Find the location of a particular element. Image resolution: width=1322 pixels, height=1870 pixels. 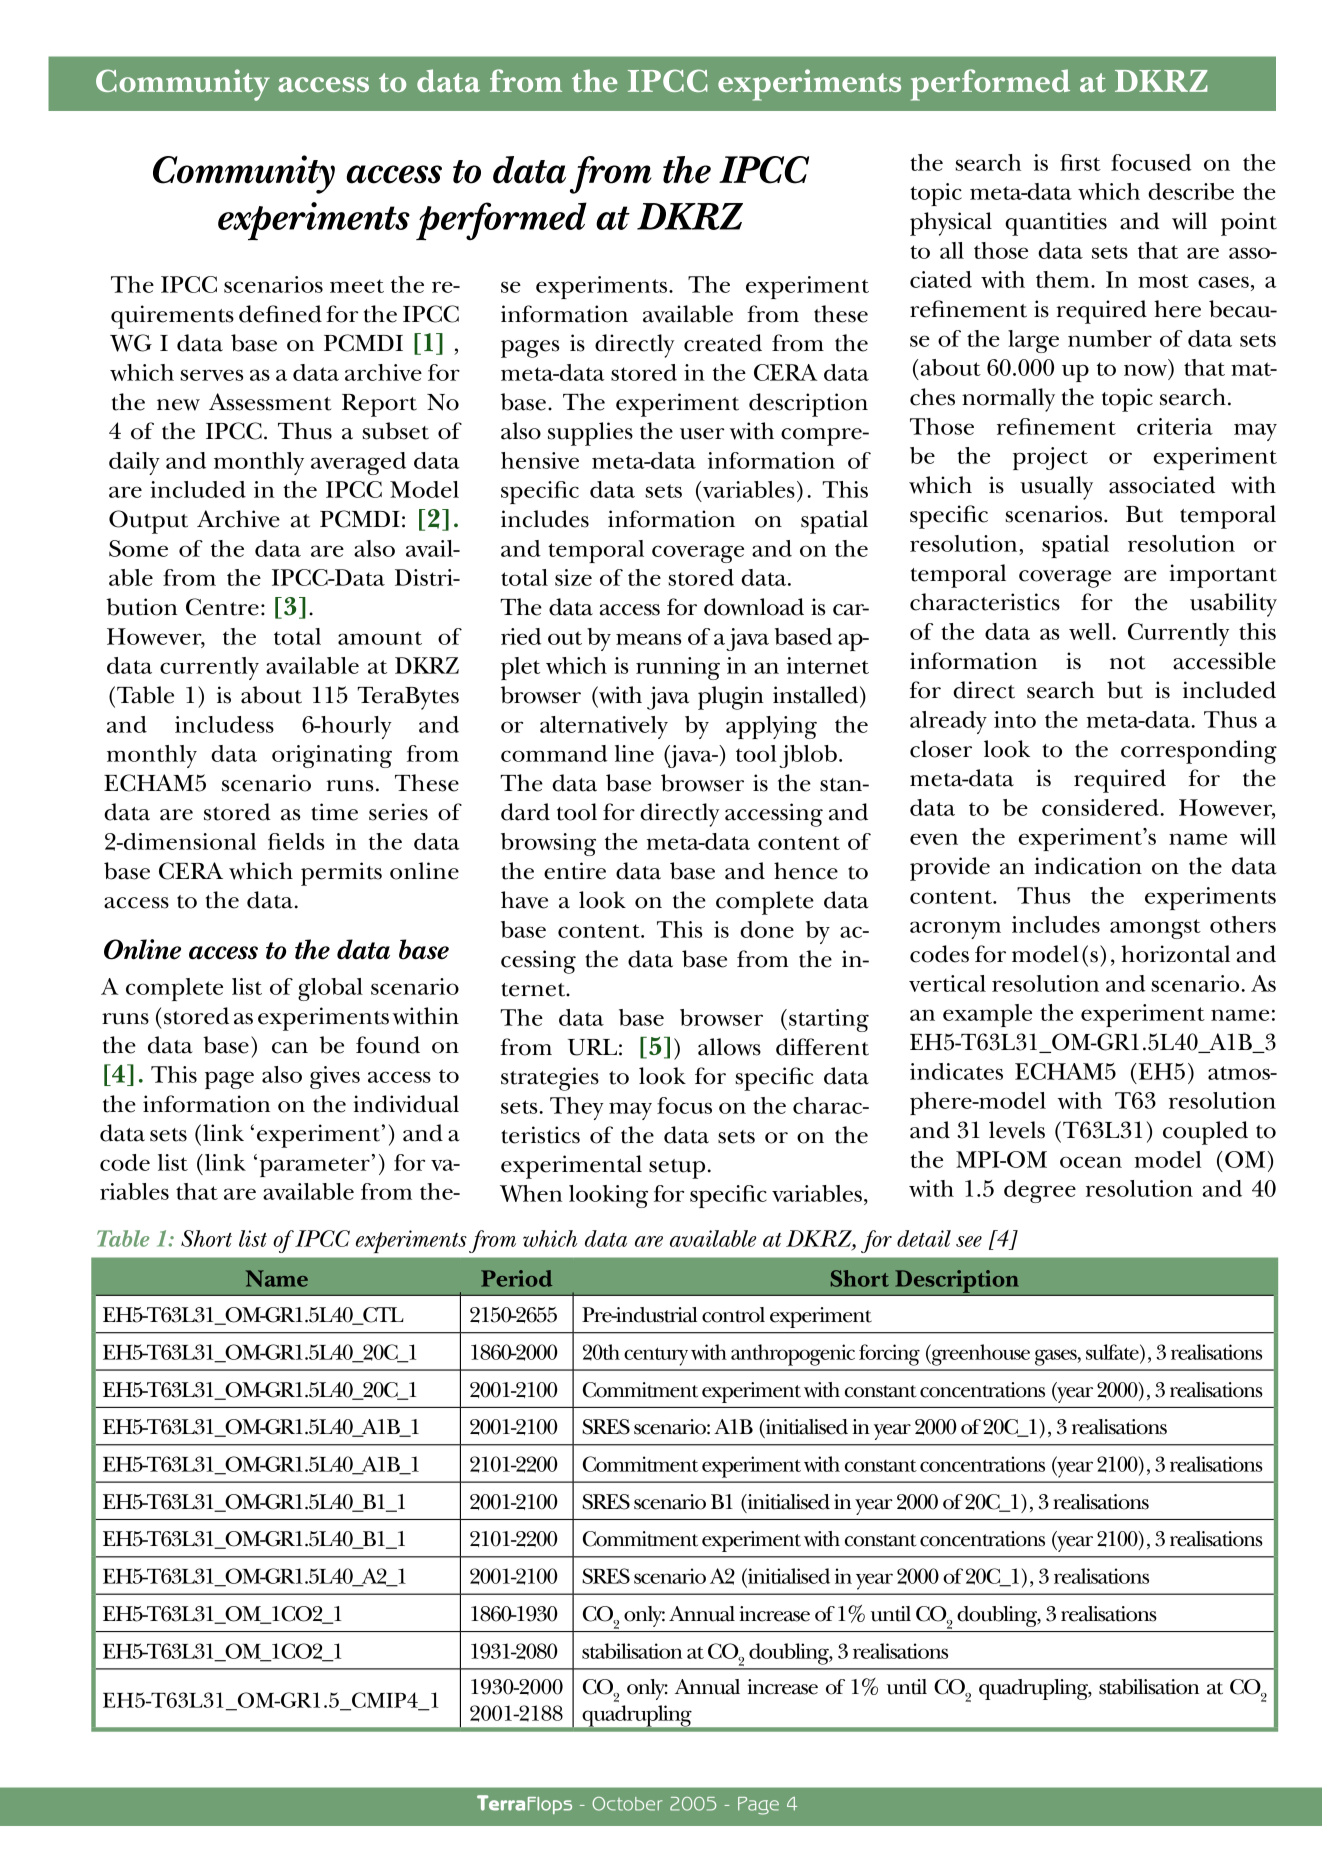

sulfate is located at coordinates (1113, 1352).
